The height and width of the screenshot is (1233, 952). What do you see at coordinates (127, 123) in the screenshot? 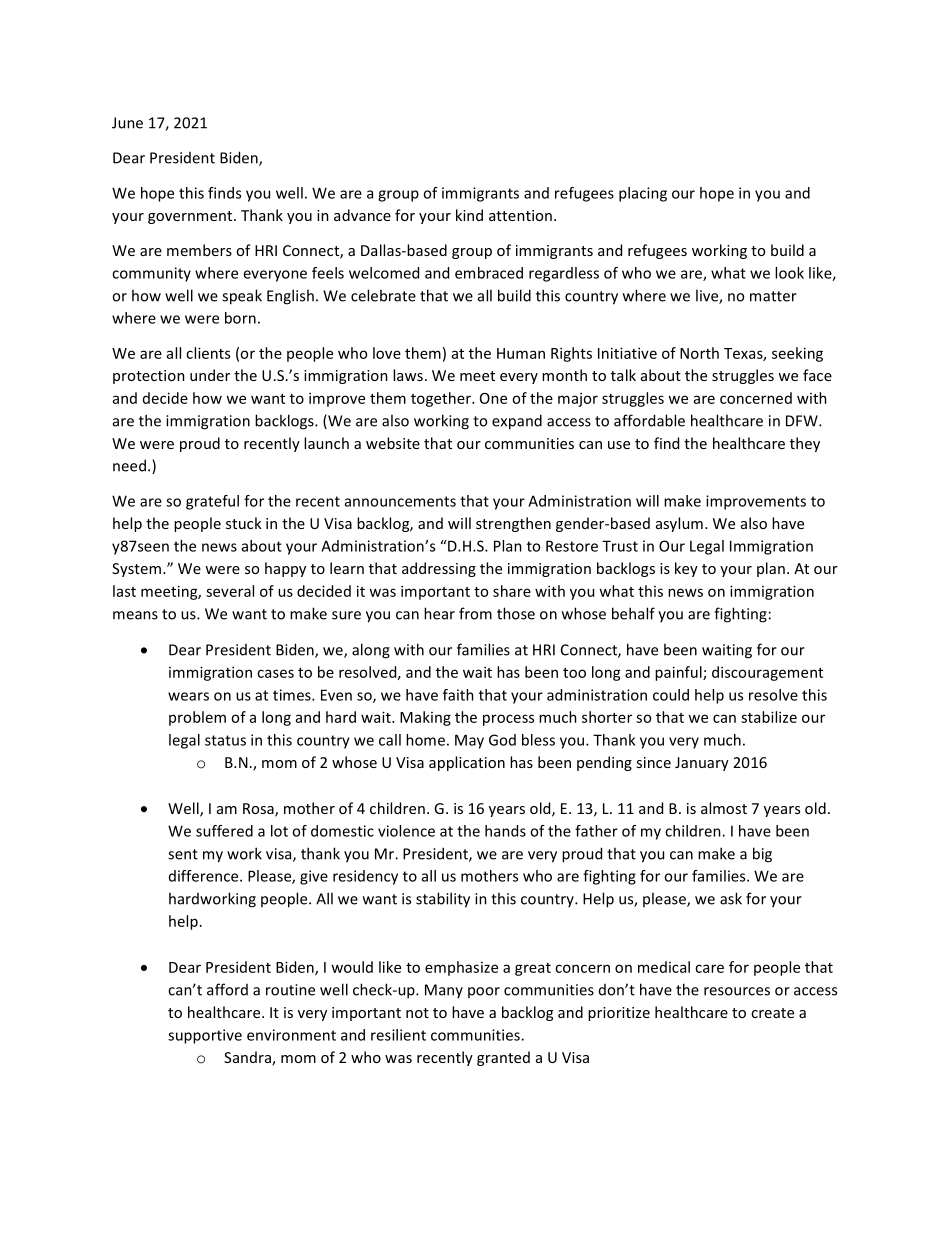
I see `June` at bounding box center [127, 123].
